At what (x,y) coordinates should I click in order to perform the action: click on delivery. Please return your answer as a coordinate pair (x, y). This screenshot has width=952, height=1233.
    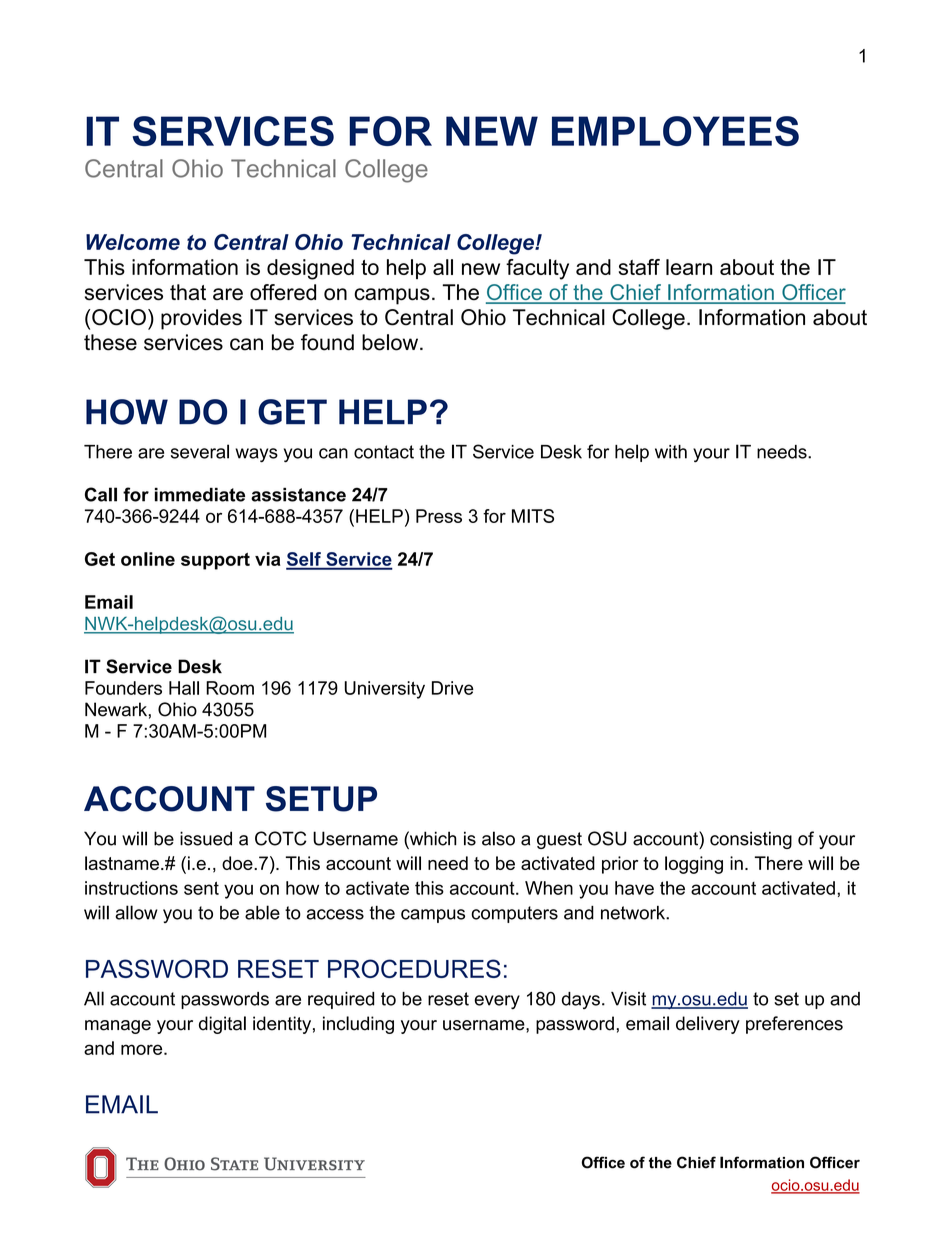
    Looking at the image, I should click on (708, 1025).
